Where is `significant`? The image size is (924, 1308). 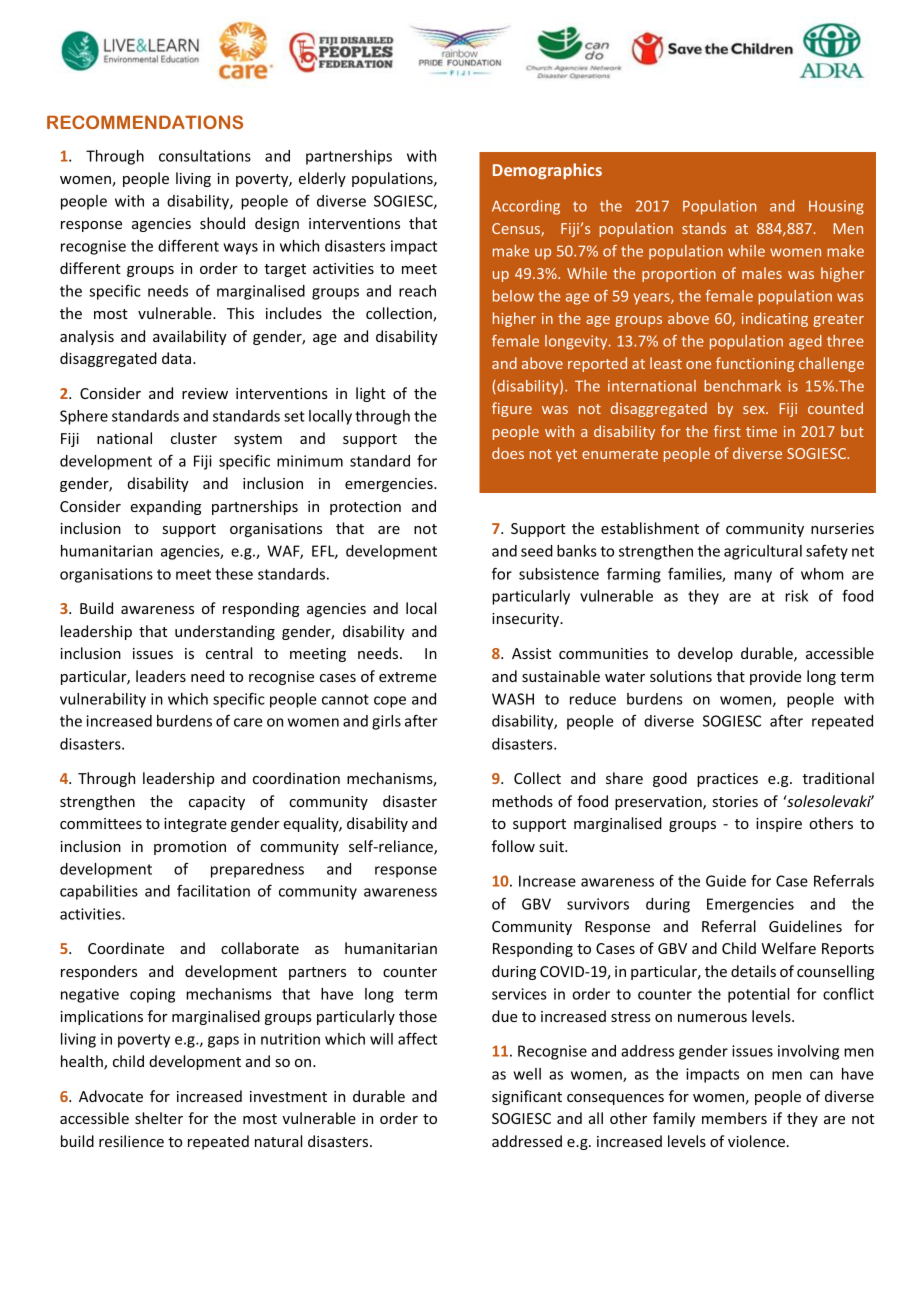 significant is located at coordinates (527, 1097).
